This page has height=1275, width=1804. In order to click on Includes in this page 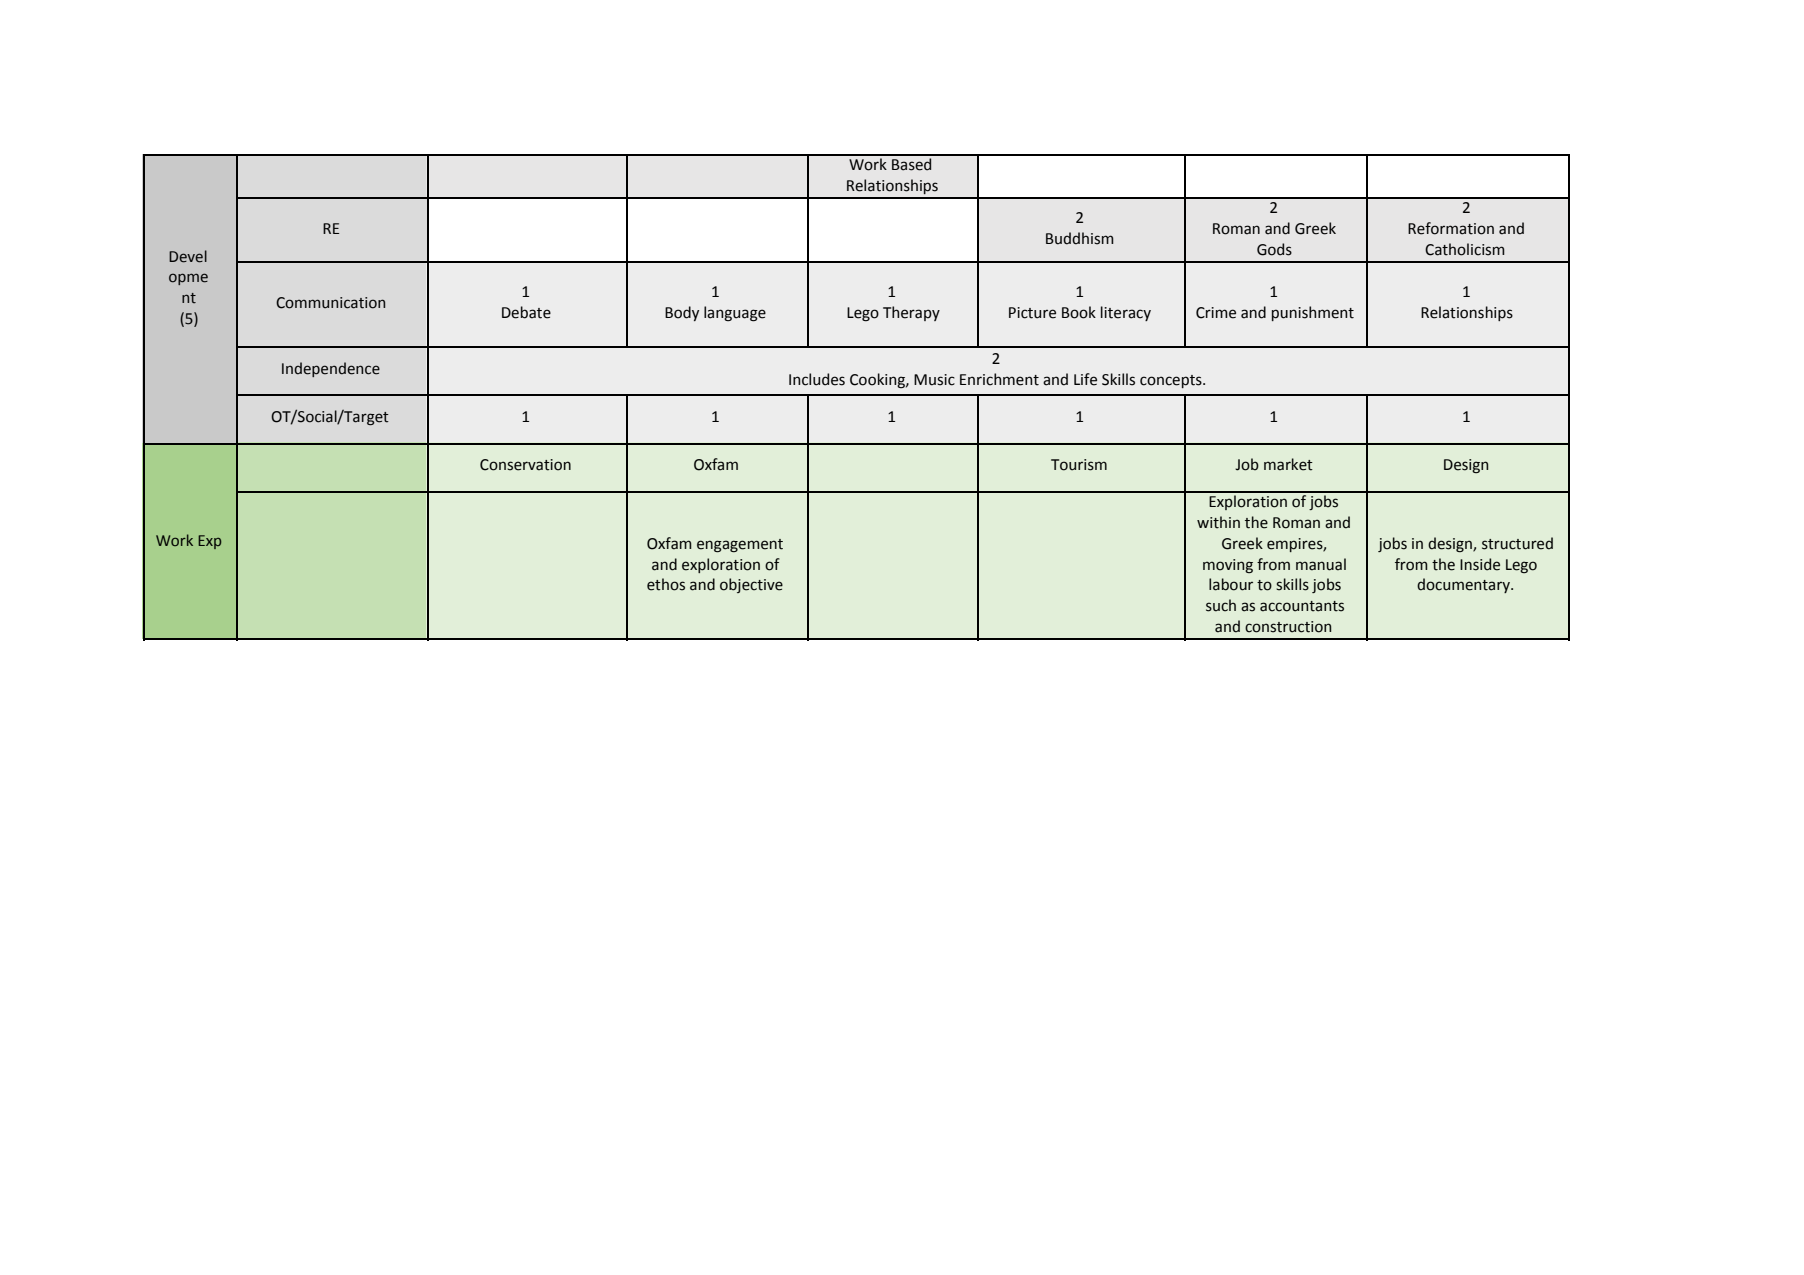, I will do `click(817, 379)`.
